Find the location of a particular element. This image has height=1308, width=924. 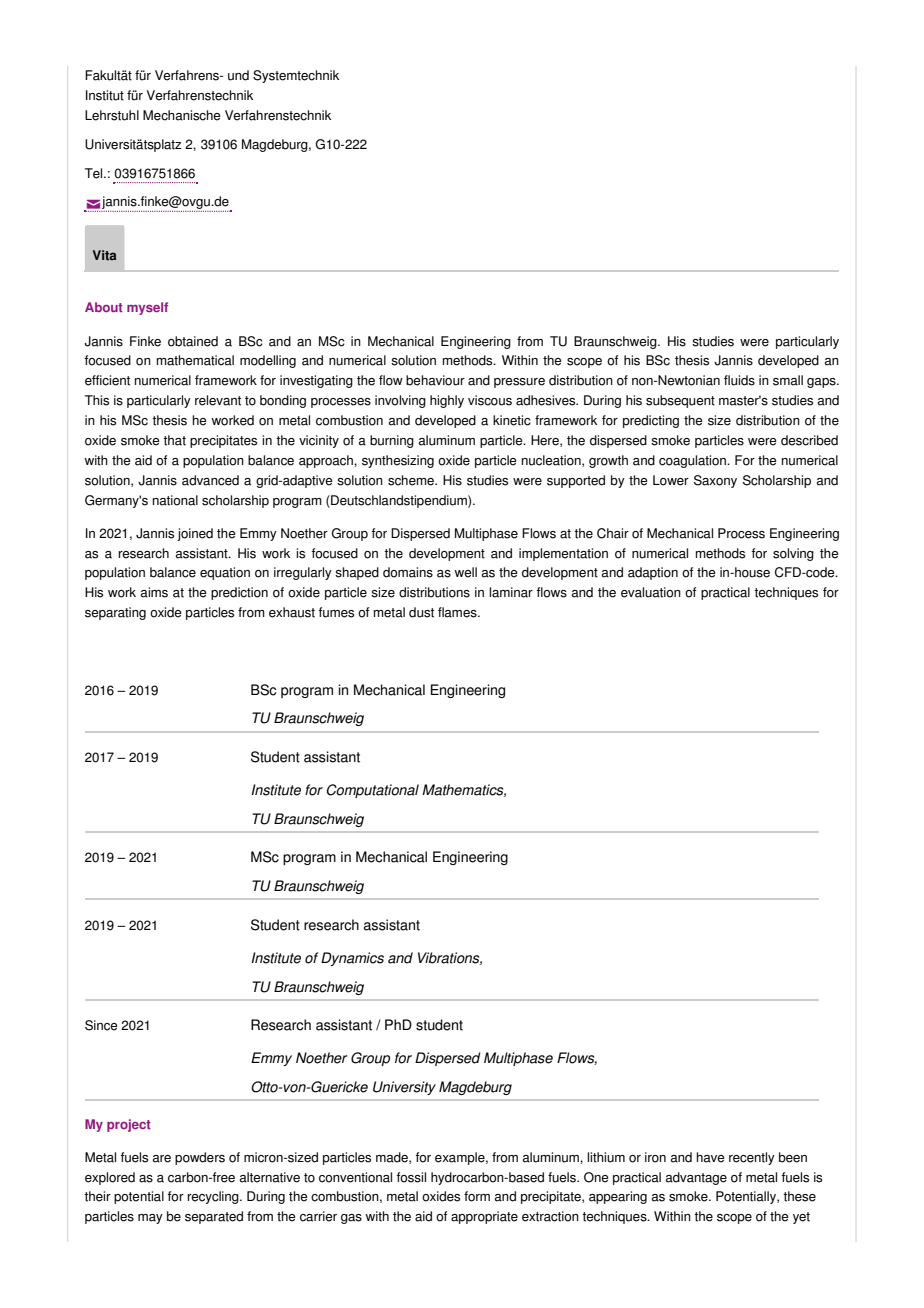

Lehrstuhl is located at coordinates (112, 115).
